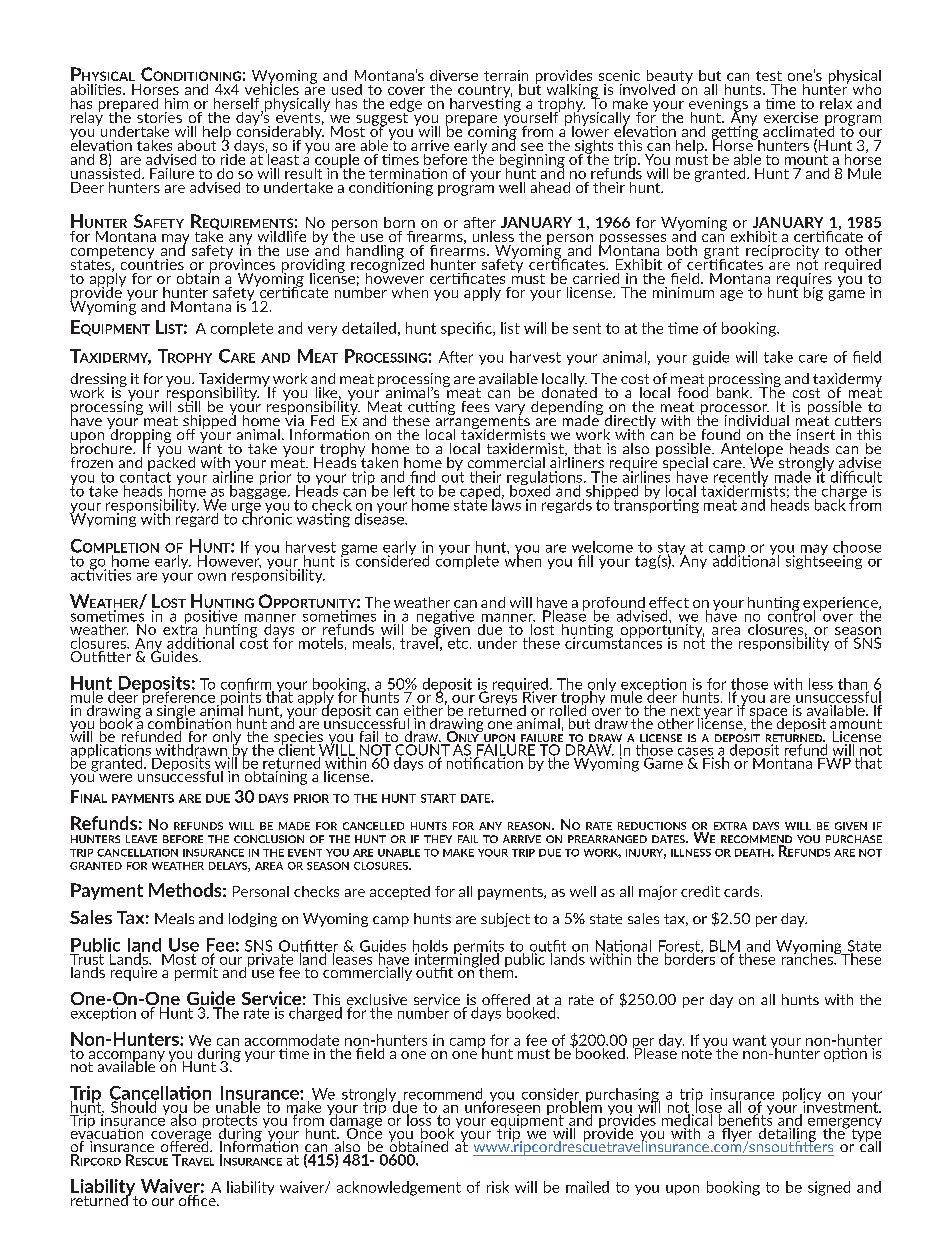 This screenshot has height=1233, width=952. I want to click on diverse, so click(454, 75).
